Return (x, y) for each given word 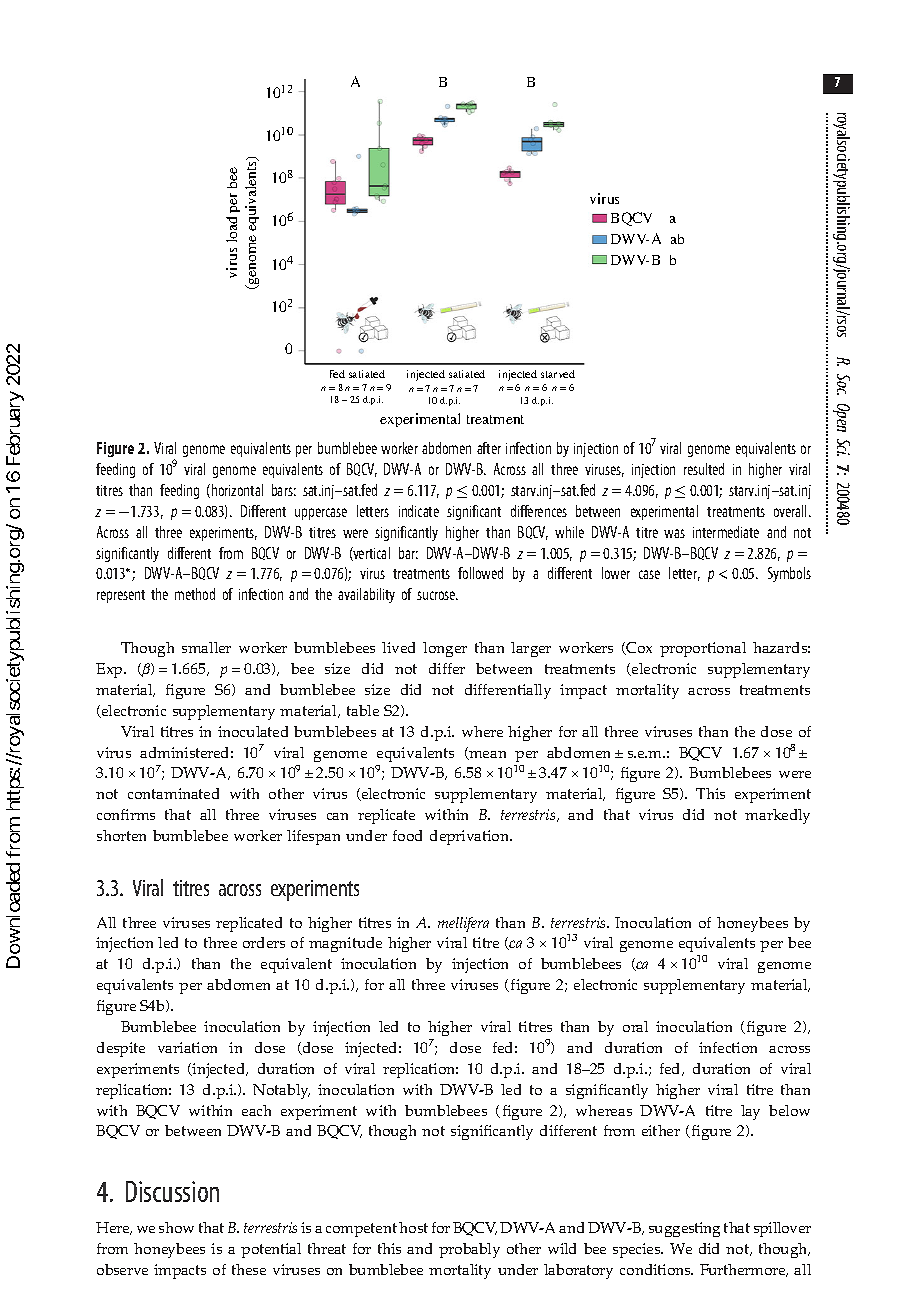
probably (469, 1250)
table (363, 710)
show (176, 1227)
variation (187, 1047)
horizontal (237, 490)
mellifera (463, 924)
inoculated (253, 731)
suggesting (684, 1229)
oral (635, 1026)
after (489, 448)
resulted (704, 469)
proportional (703, 649)
